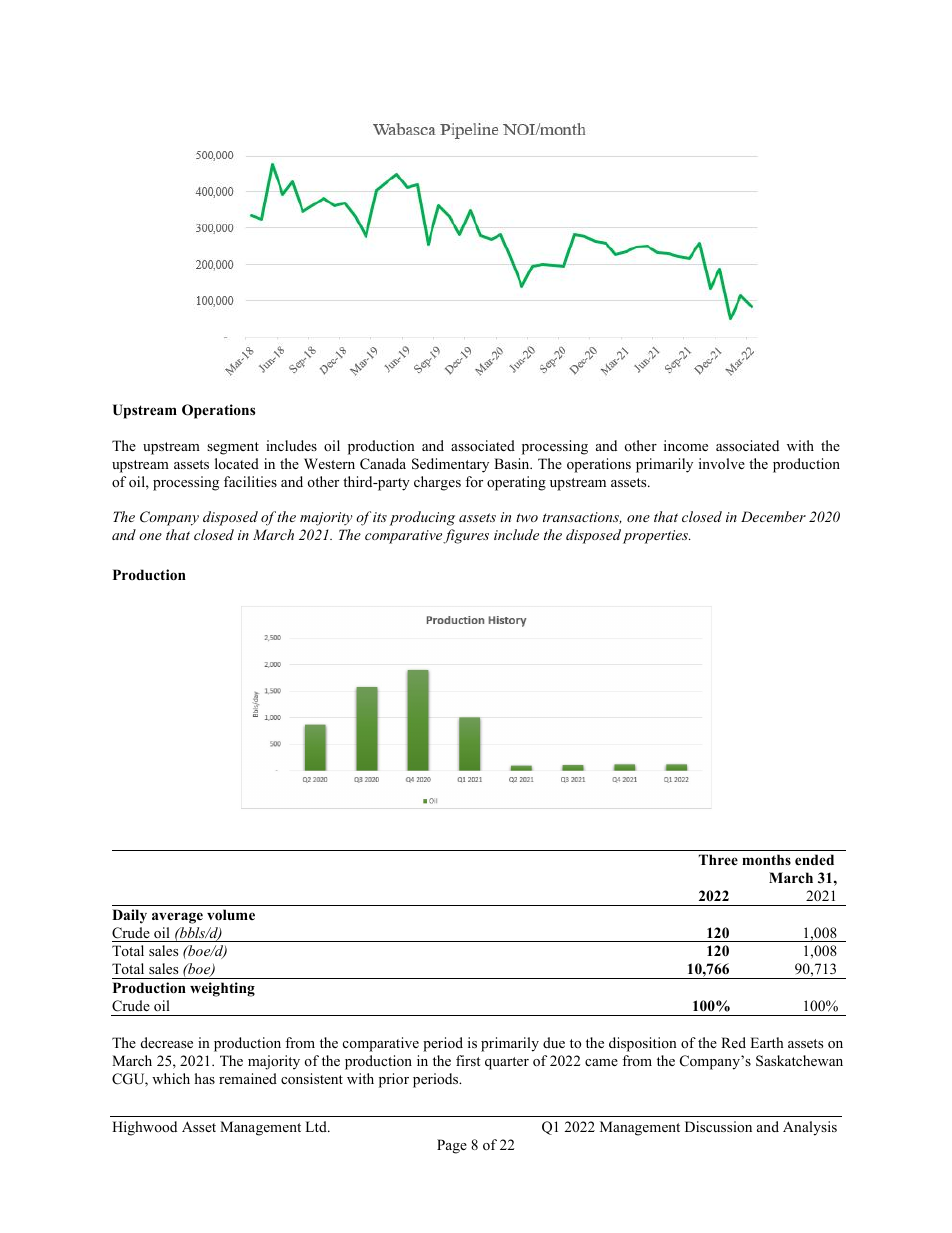  What do you see at coordinates (722, 463) in the image?
I see `involve` at bounding box center [722, 463].
